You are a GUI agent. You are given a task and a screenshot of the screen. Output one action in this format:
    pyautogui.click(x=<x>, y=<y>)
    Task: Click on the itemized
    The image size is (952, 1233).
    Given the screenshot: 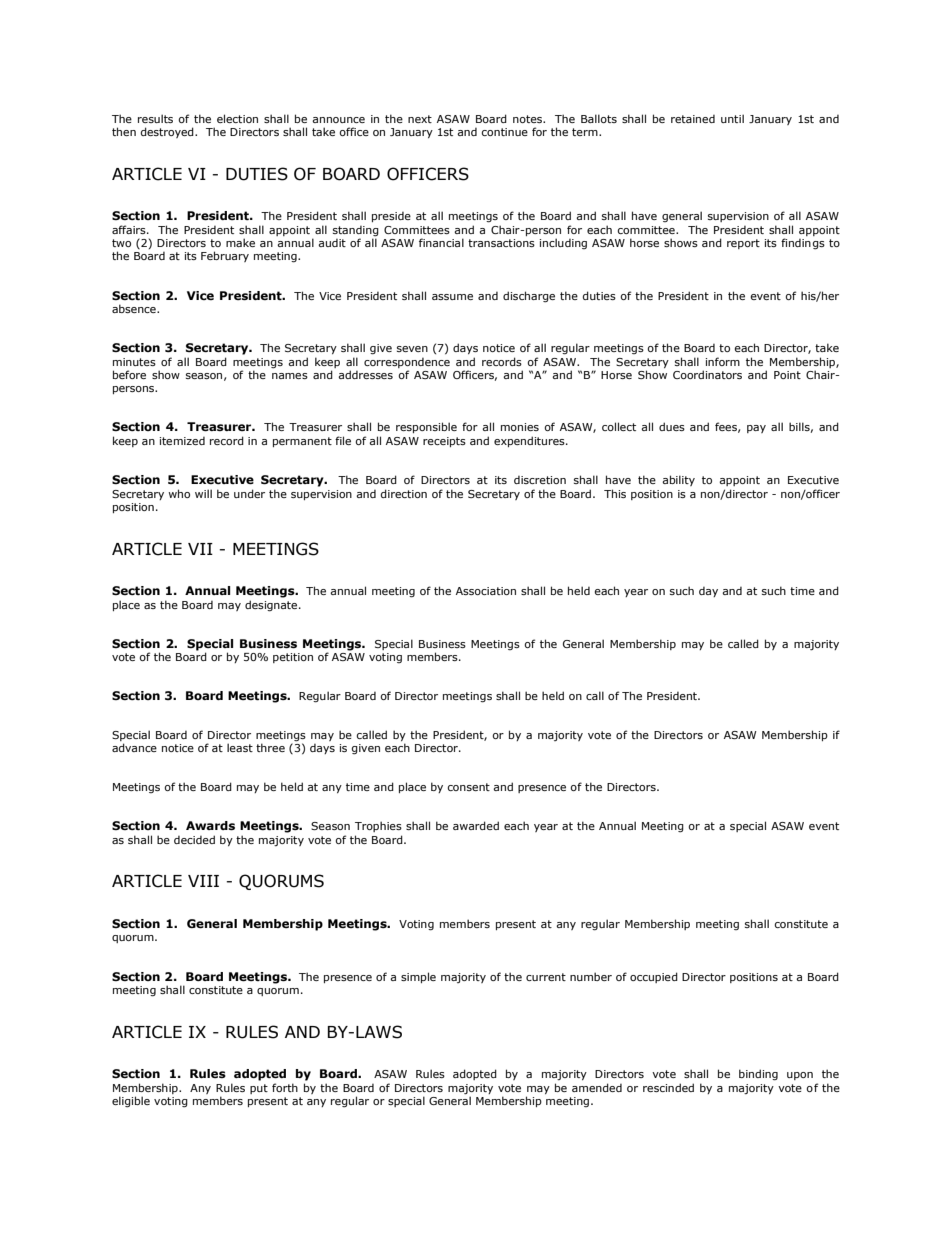 What is the action you would take?
    pyautogui.click(x=182, y=441)
